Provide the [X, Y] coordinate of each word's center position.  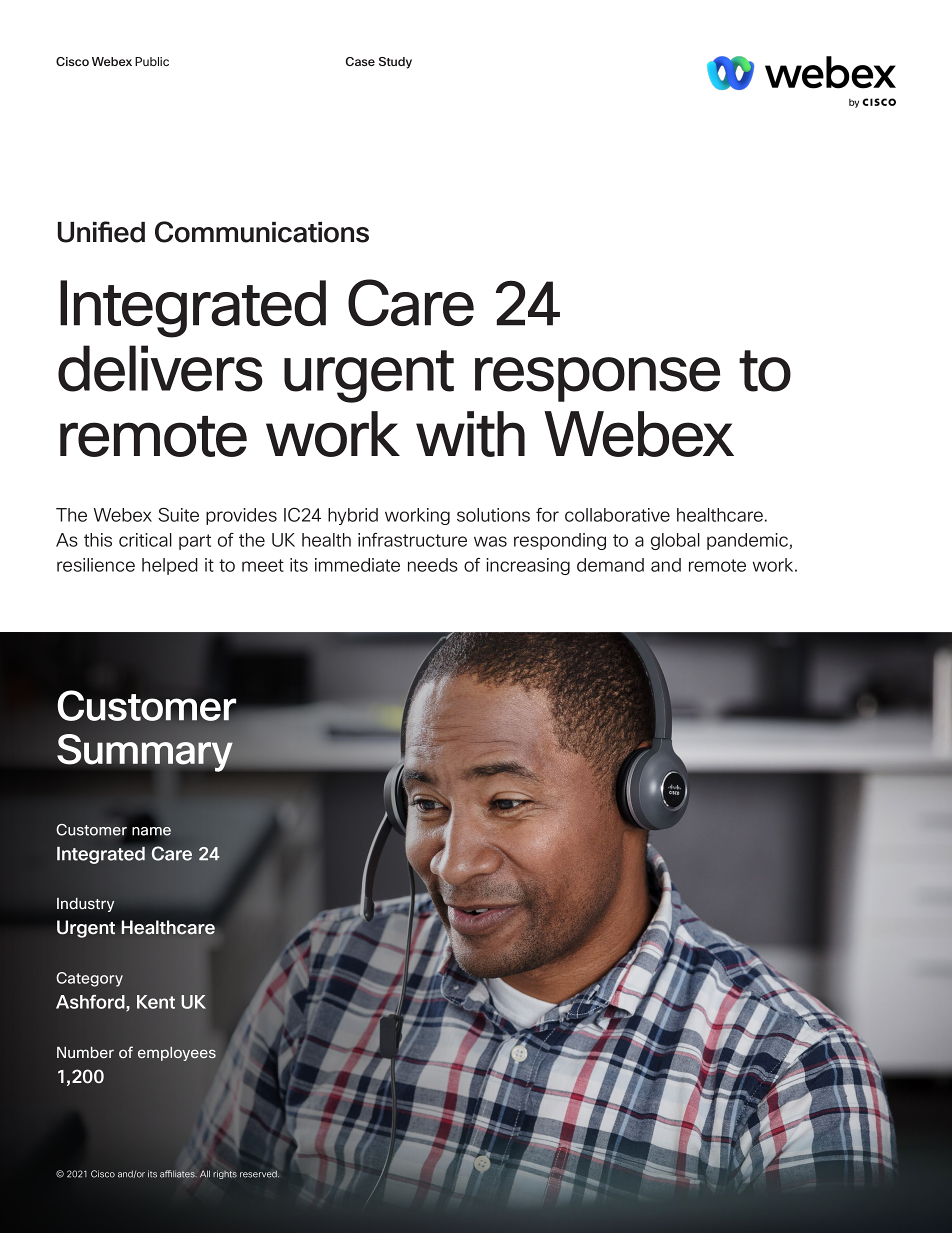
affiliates [178, 1174]
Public [152, 61]
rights [225, 1174]
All [205, 1173]
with [470, 434]
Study [395, 63]
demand [610, 565]
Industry [85, 904]
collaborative [617, 515]
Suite [178, 515]
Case [360, 61]
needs [433, 565]
